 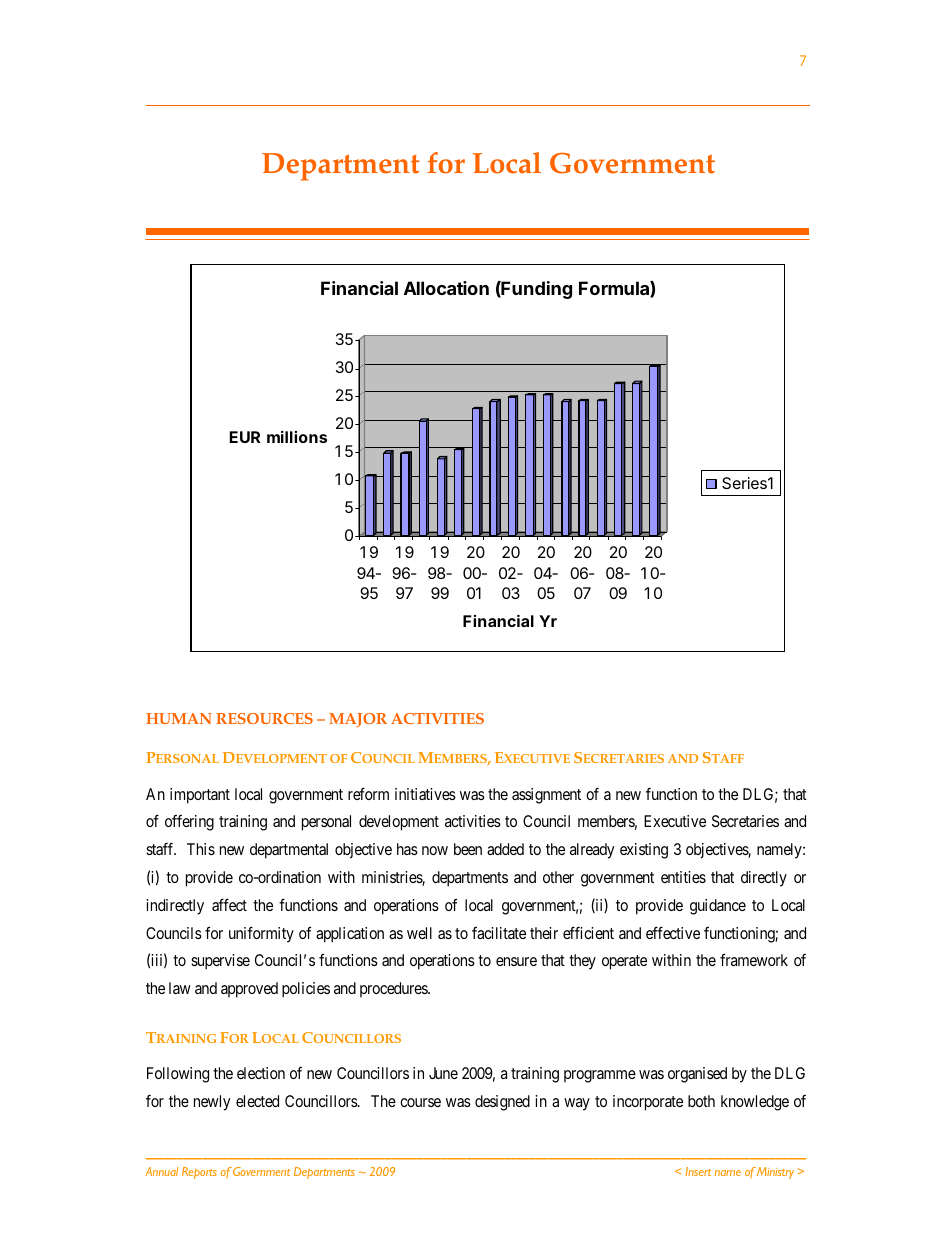 I want to click on entities, so click(x=683, y=877).
